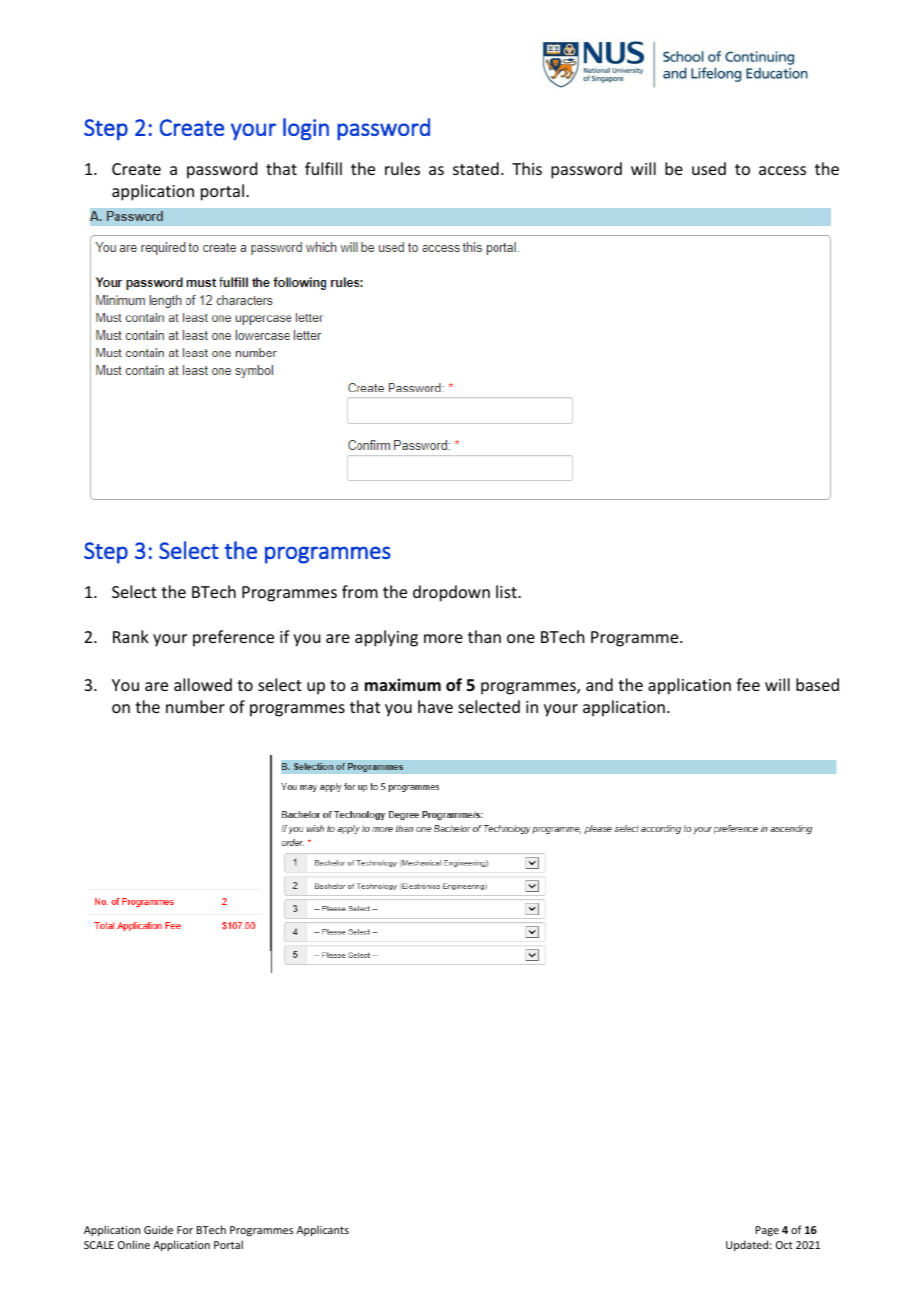 Image resolution: width=924 pixels, height=1308 pixels. I want to click on login, so click(306, 129).
